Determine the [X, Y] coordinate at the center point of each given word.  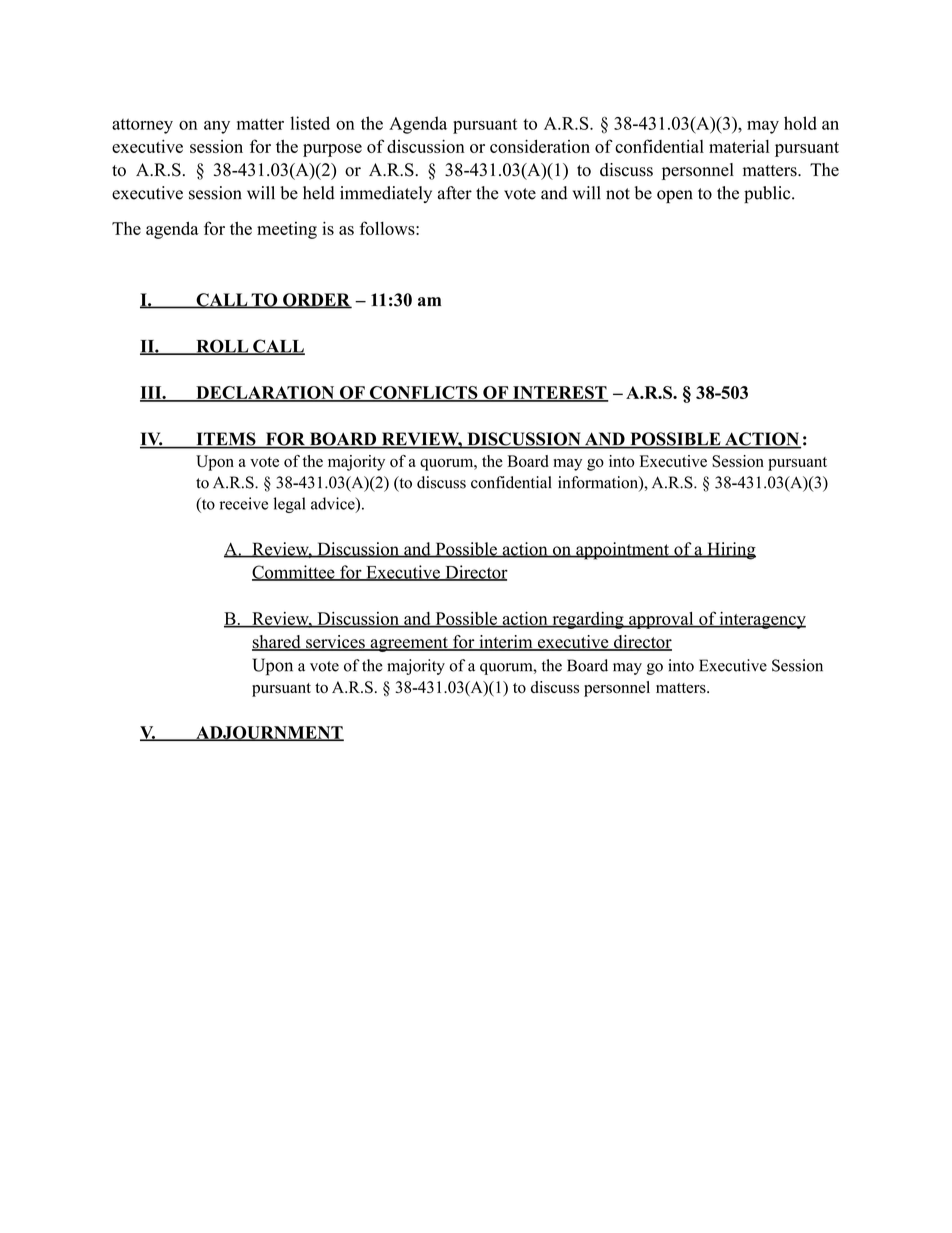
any [217, 127]
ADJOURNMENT [269, 733]
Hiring [730, 551]
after [455, 193]
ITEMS [226, 440]
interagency [761, 620]
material [739, 146]
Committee [294, 573]
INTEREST [560, 393]
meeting [287, 230]
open [675, 196]
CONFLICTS [423, 393]
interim [506, 643]
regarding [588, 620]
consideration [540, 146]
